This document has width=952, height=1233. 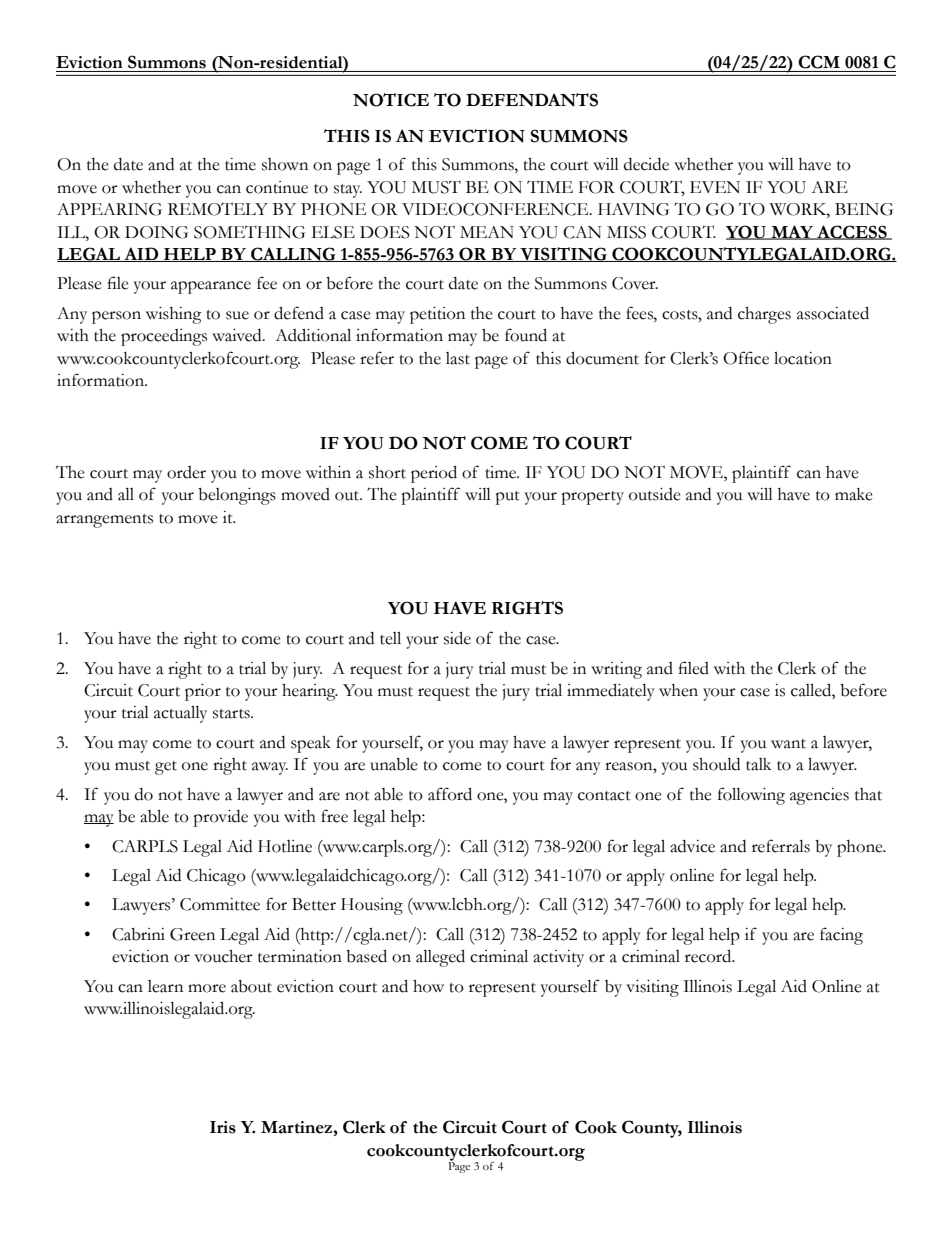 What do you see at coordinates (758, 764) in the document?
I see `talk` at bounding box center [758, 764].
